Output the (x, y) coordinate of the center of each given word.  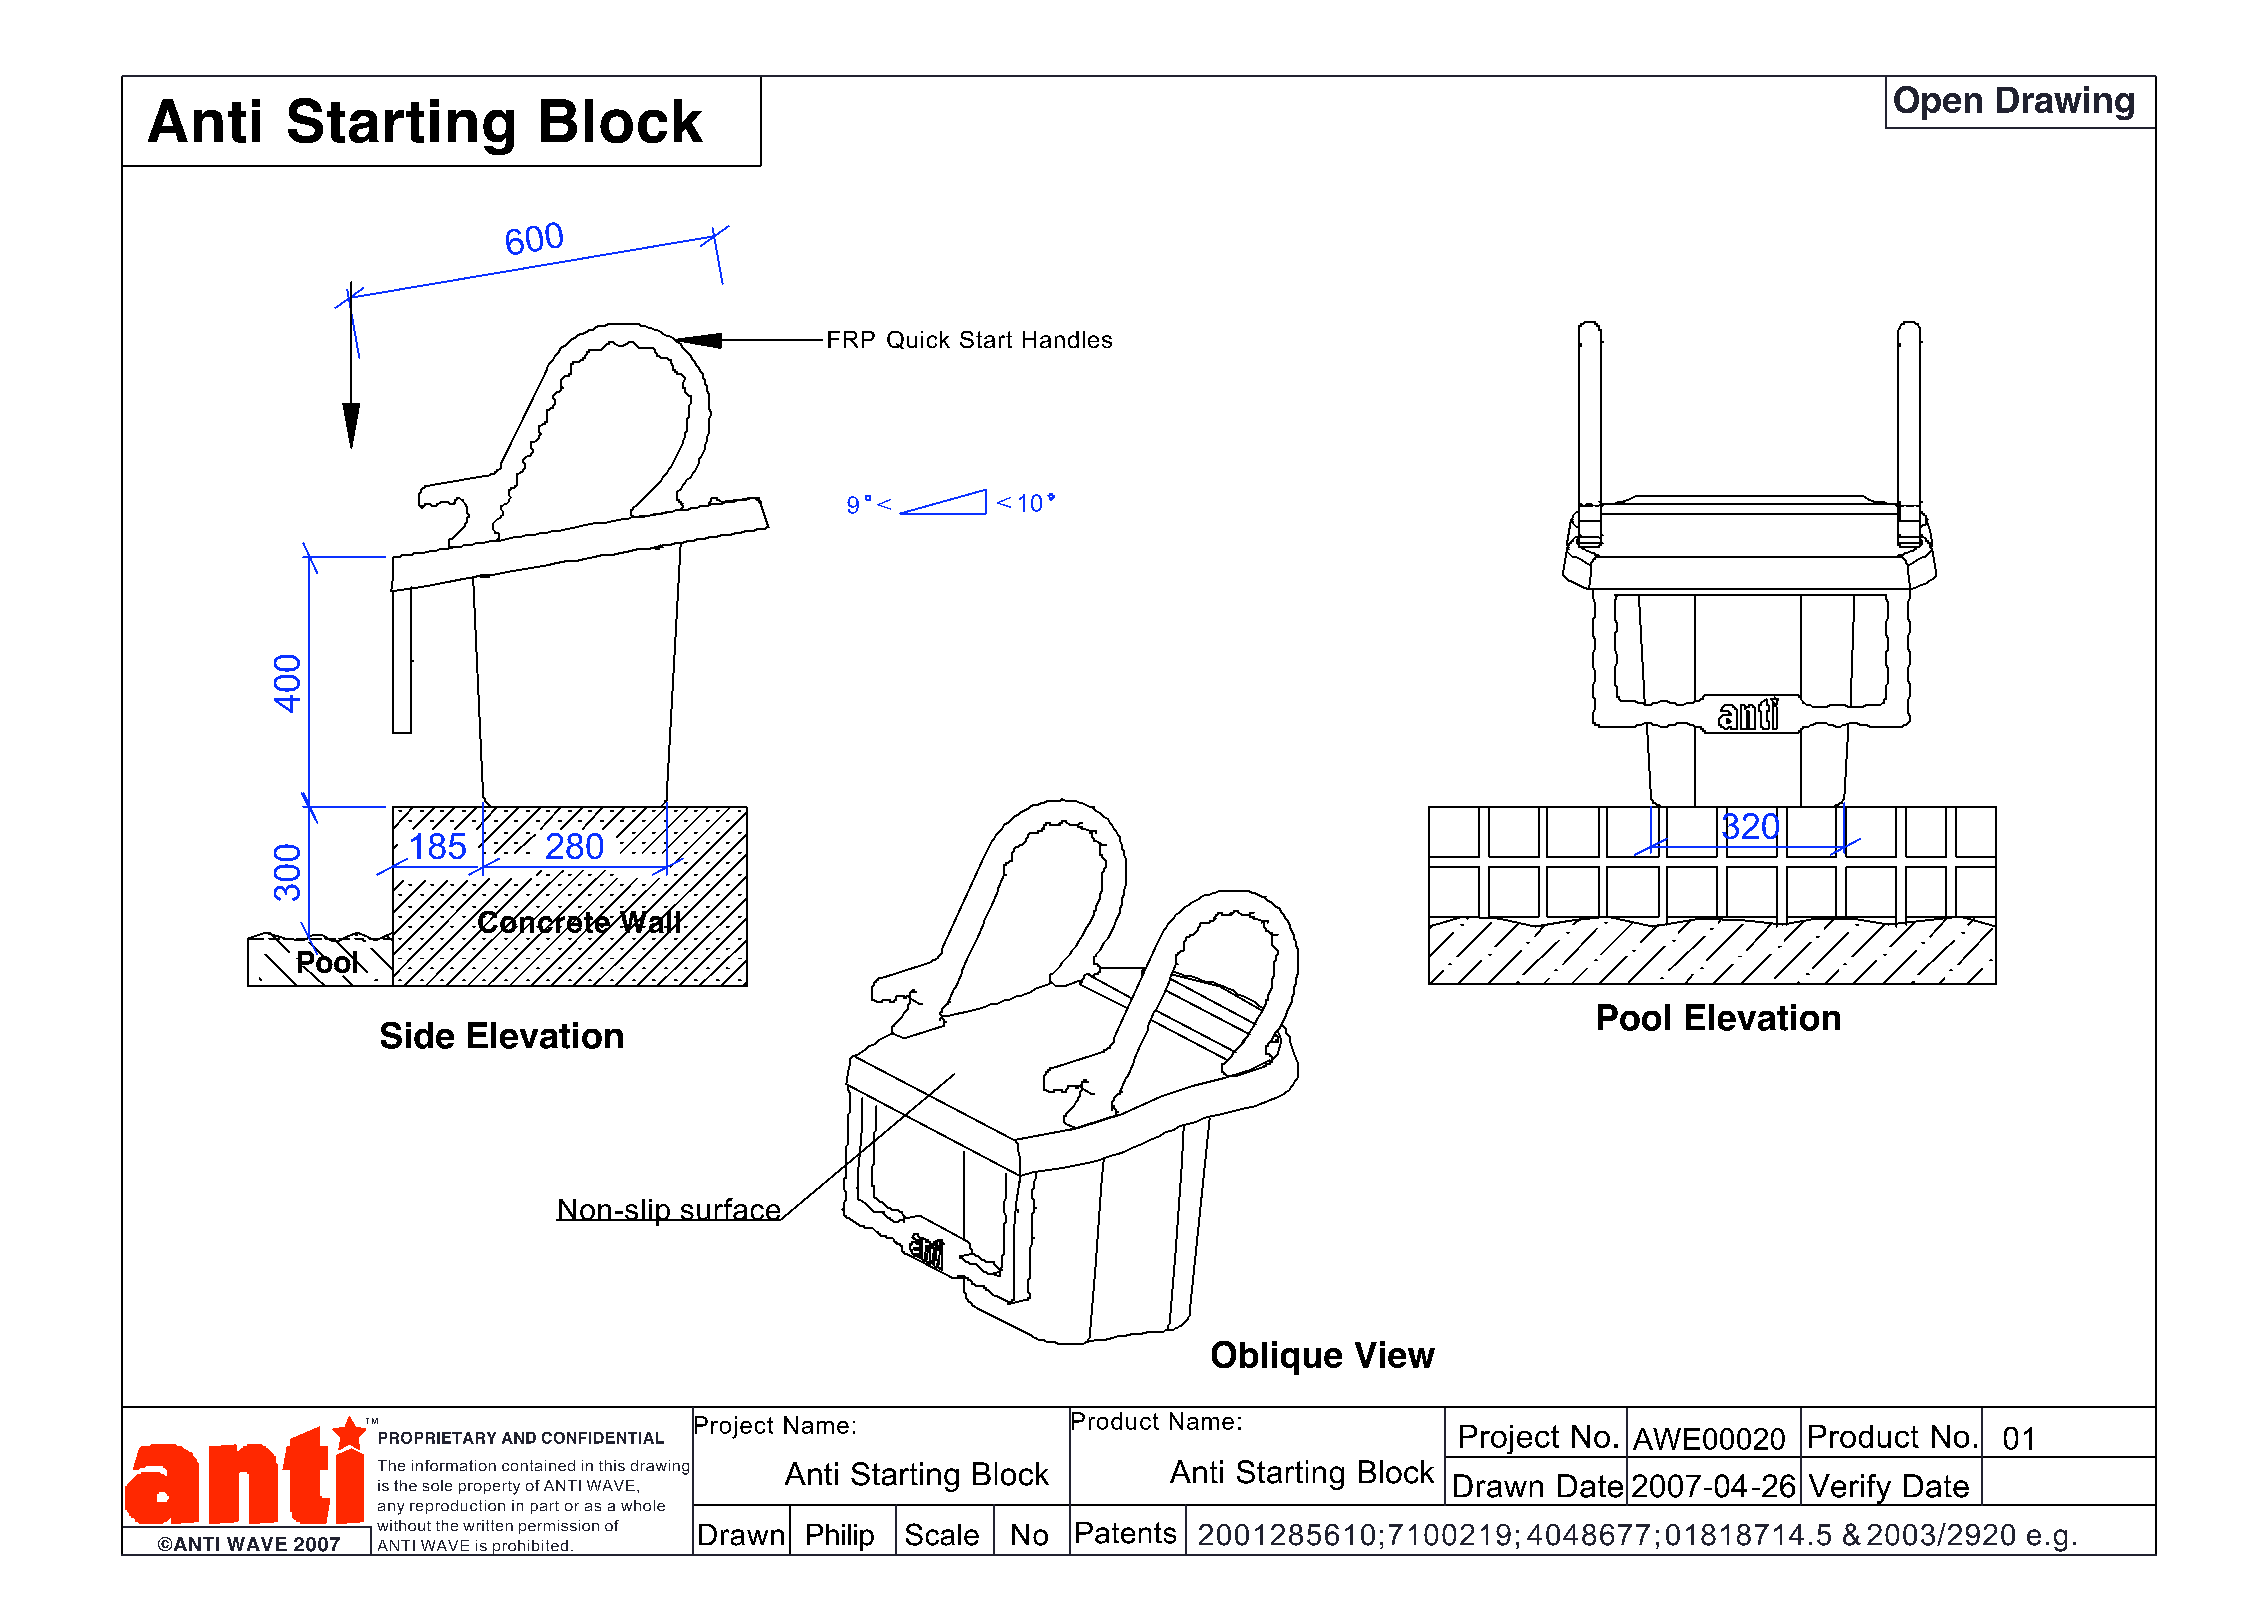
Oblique (1277, 1358)
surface (730, 1209)
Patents (1126, 1533)
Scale (942, 1534)
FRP (851, 339)
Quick (918, 340)
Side (417, 1035)
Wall (650, 922)
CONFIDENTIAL (603, 1438)
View (1395, 1354)
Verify (1850, 1490)
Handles (1067, 339)
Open (1938, 103)
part (545, 1507)
